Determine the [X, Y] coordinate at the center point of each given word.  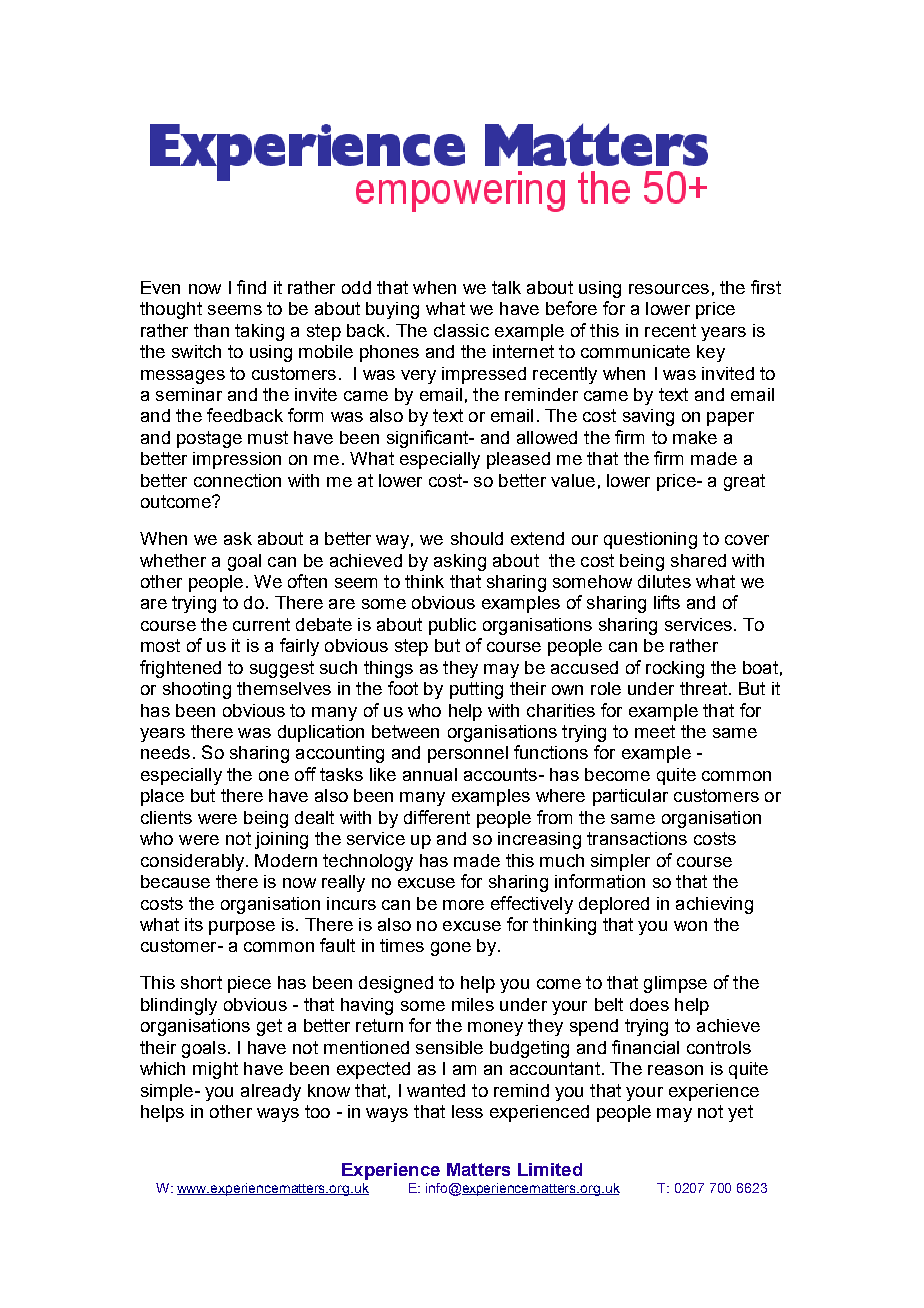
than [211, 330]
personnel [468, 754]
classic [461, 330]
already [271, 1092]
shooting [197, 690]
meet [655, 731]
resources [669, 289]
